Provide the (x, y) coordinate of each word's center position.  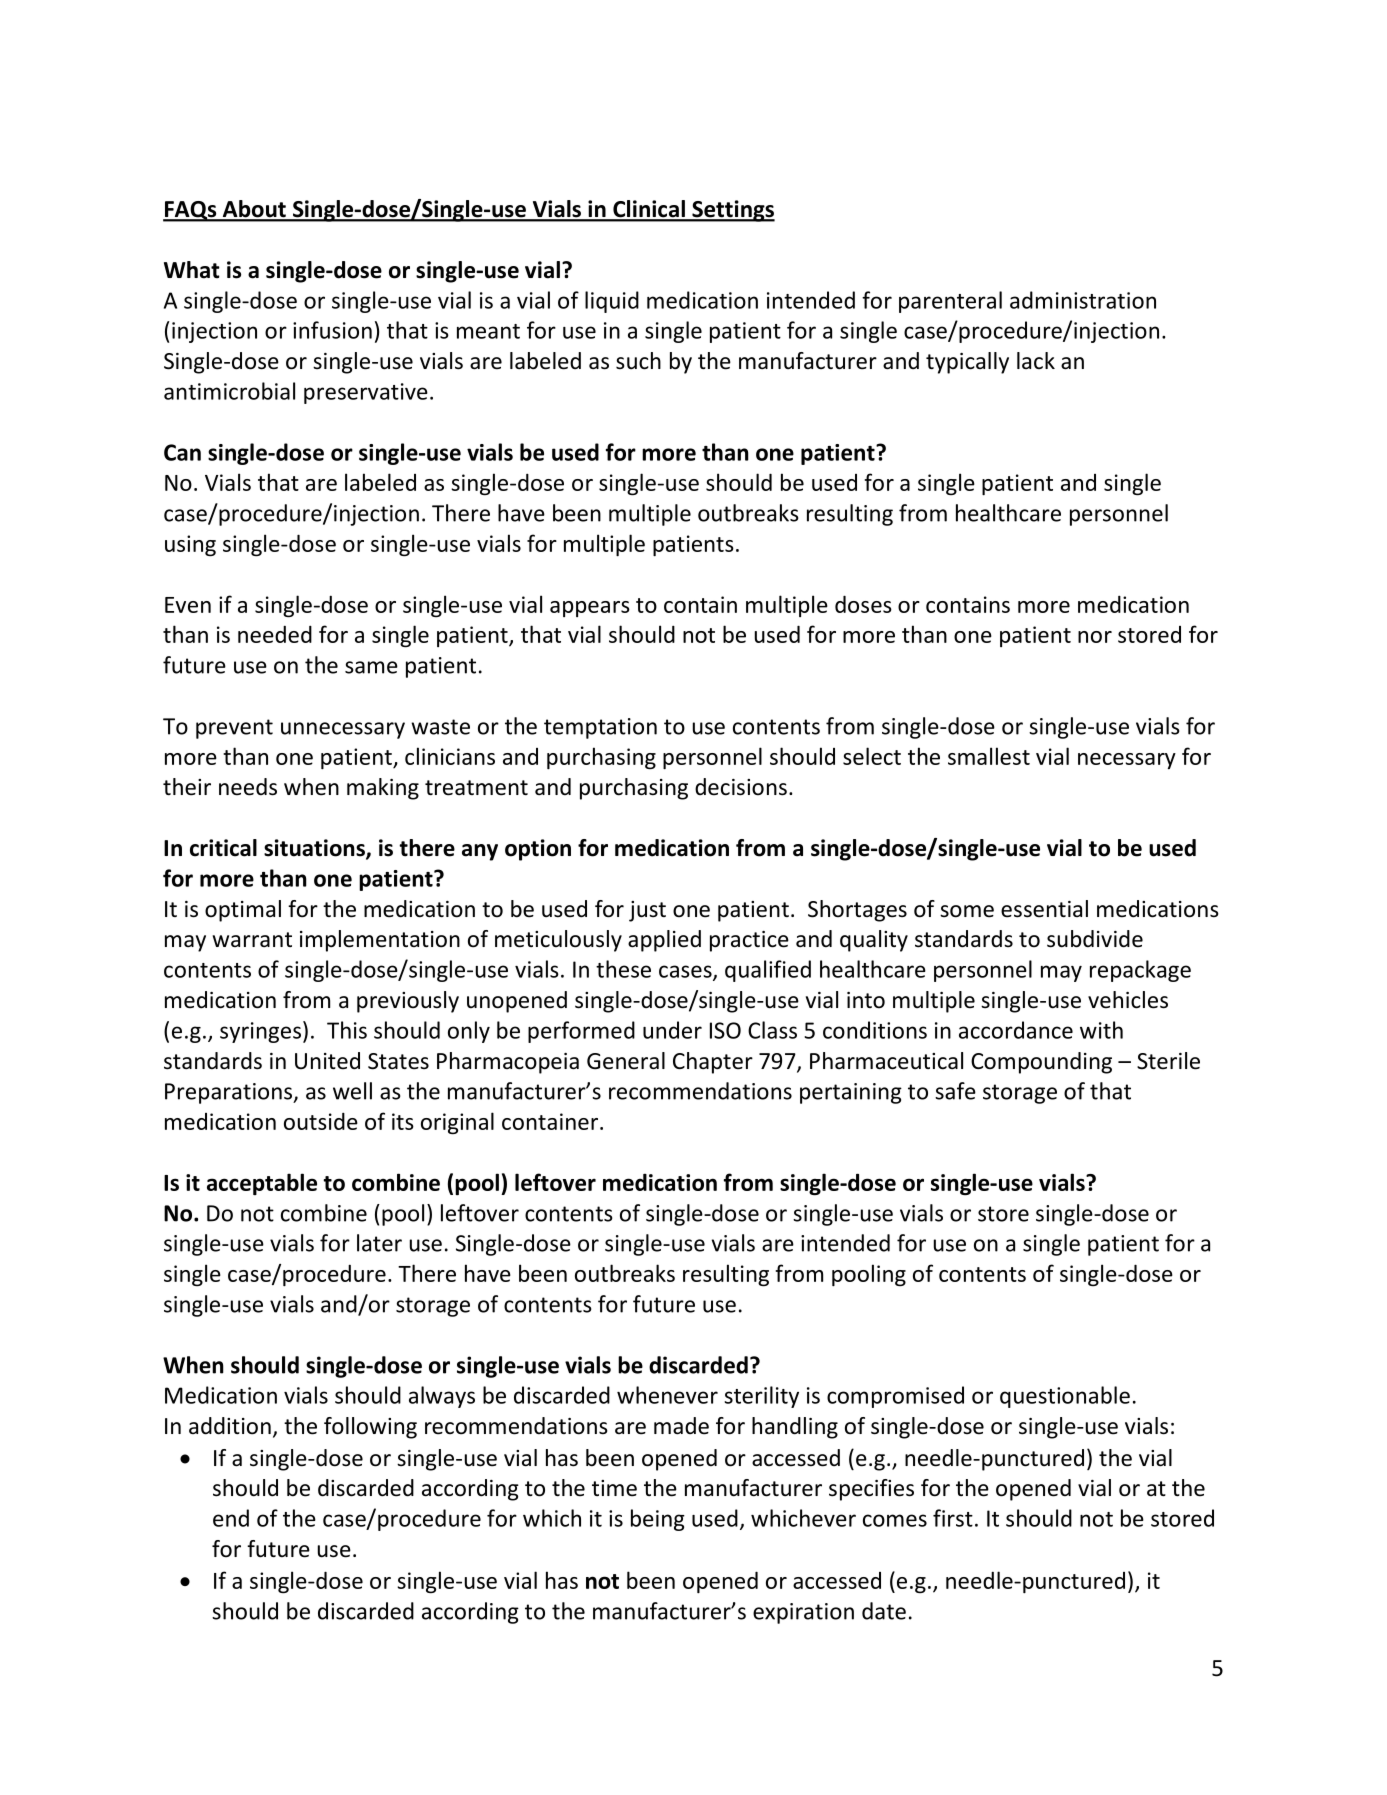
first (953, 1518)
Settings (732, 211)
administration (1083, 300)
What (192, 270)
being (658, 1520)
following (370, 1428)
